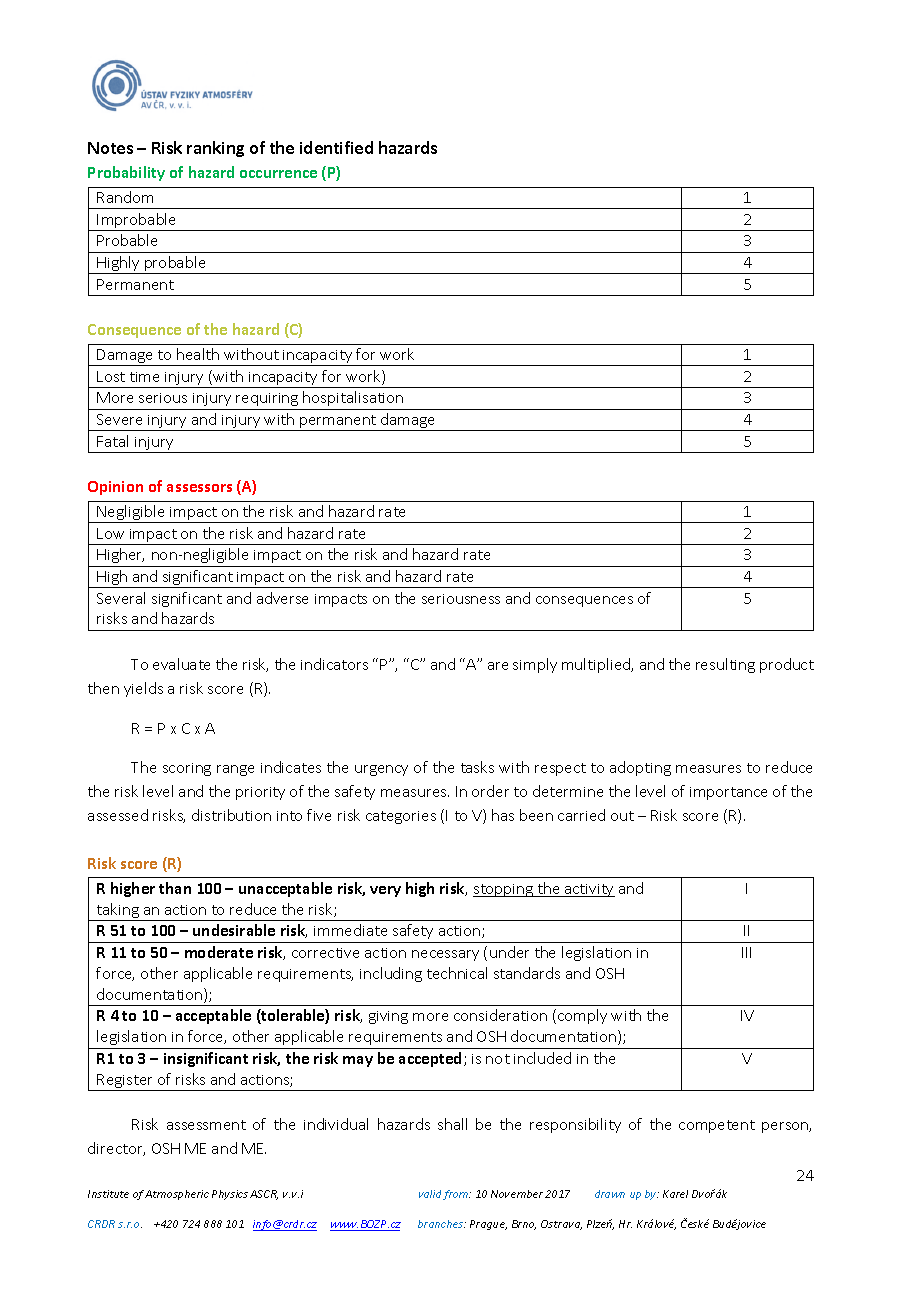 The image size is (924, 1308). Describe the element at coordinates (353, 398) in the document. I see `hospitalisation` at that location.
